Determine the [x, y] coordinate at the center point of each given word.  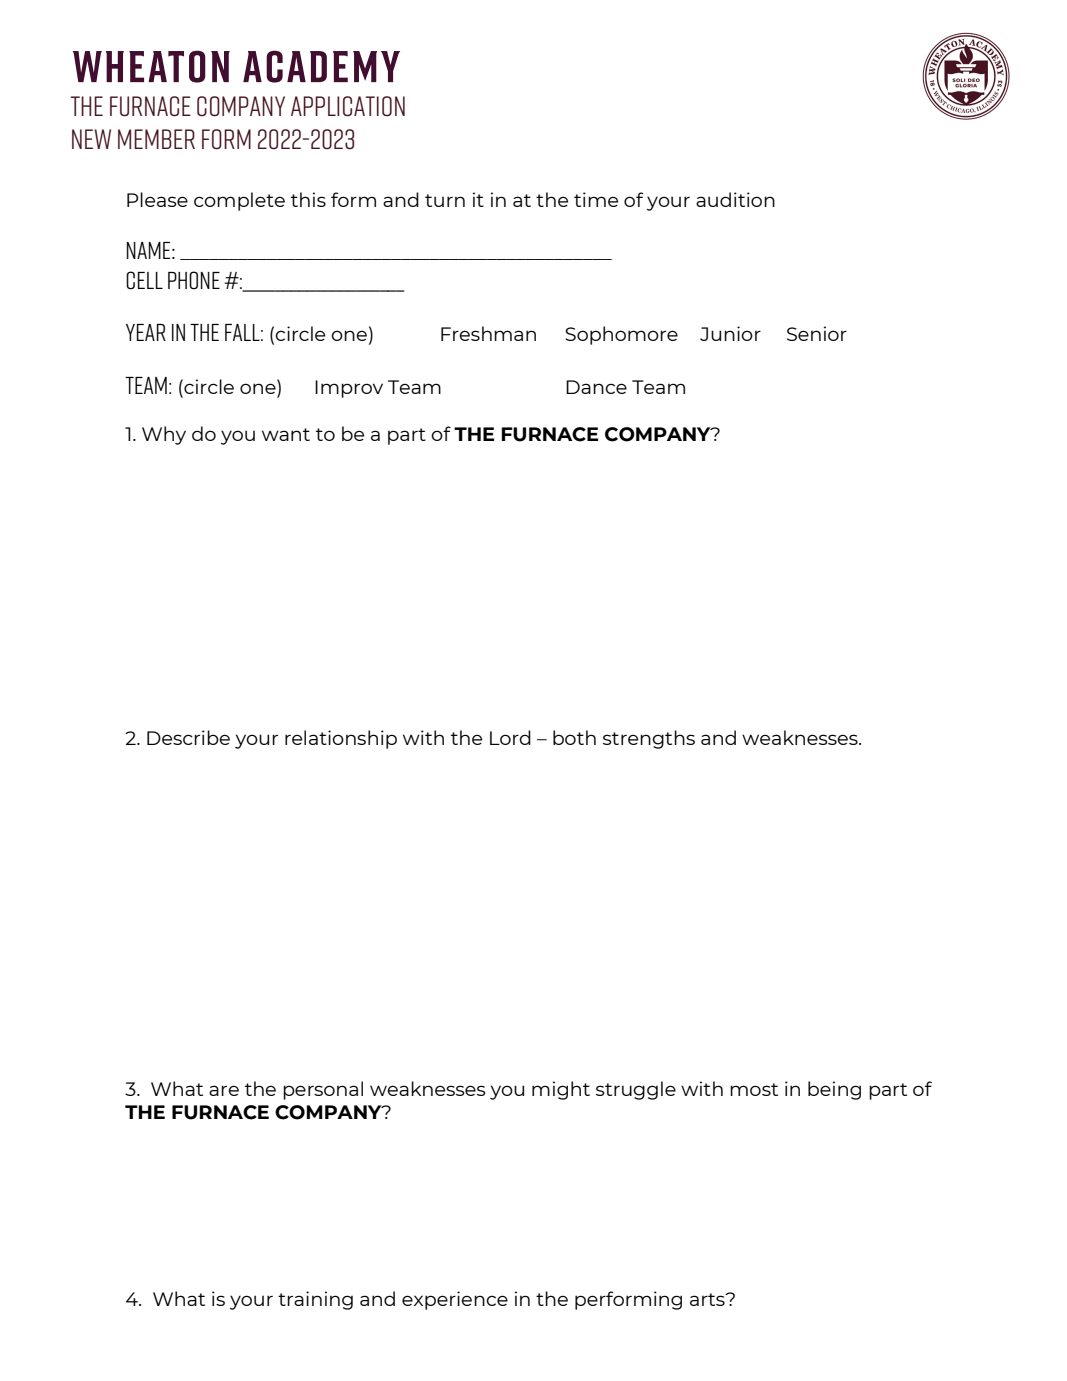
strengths [649, 739]
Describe [188, 737]
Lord [510, 737]
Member [156, 139]
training [315, 1300]
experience [455, 1300]
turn [445, 200]
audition [735, 199]
